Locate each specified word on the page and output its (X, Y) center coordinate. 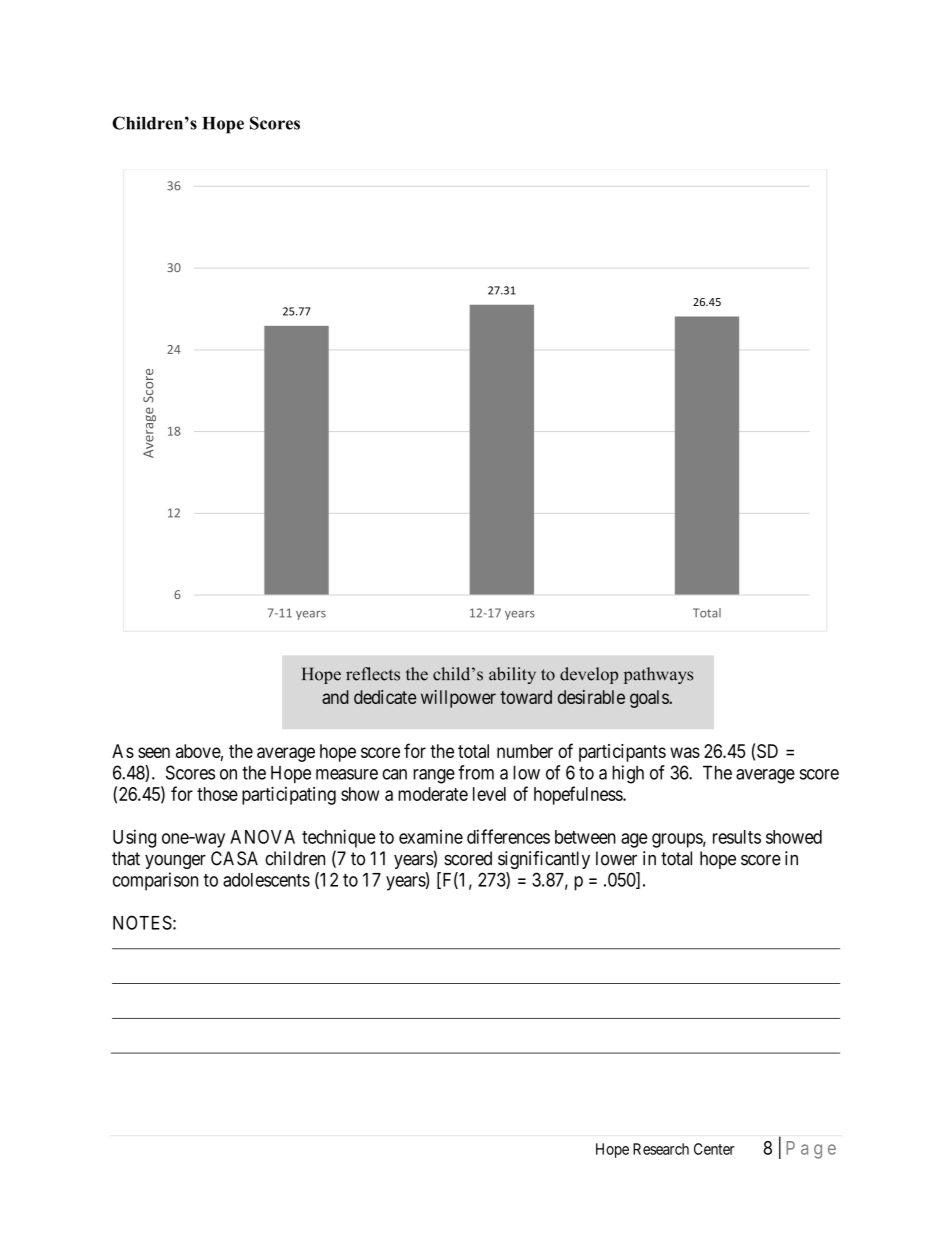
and (335, 697)
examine (431, 836)
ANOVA (262, 837)
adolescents (266, 880)
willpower (458, 699)
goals (650, 699)
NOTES (142, 922)
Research (661, 1149)
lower (616, 858)
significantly (544, 860)
